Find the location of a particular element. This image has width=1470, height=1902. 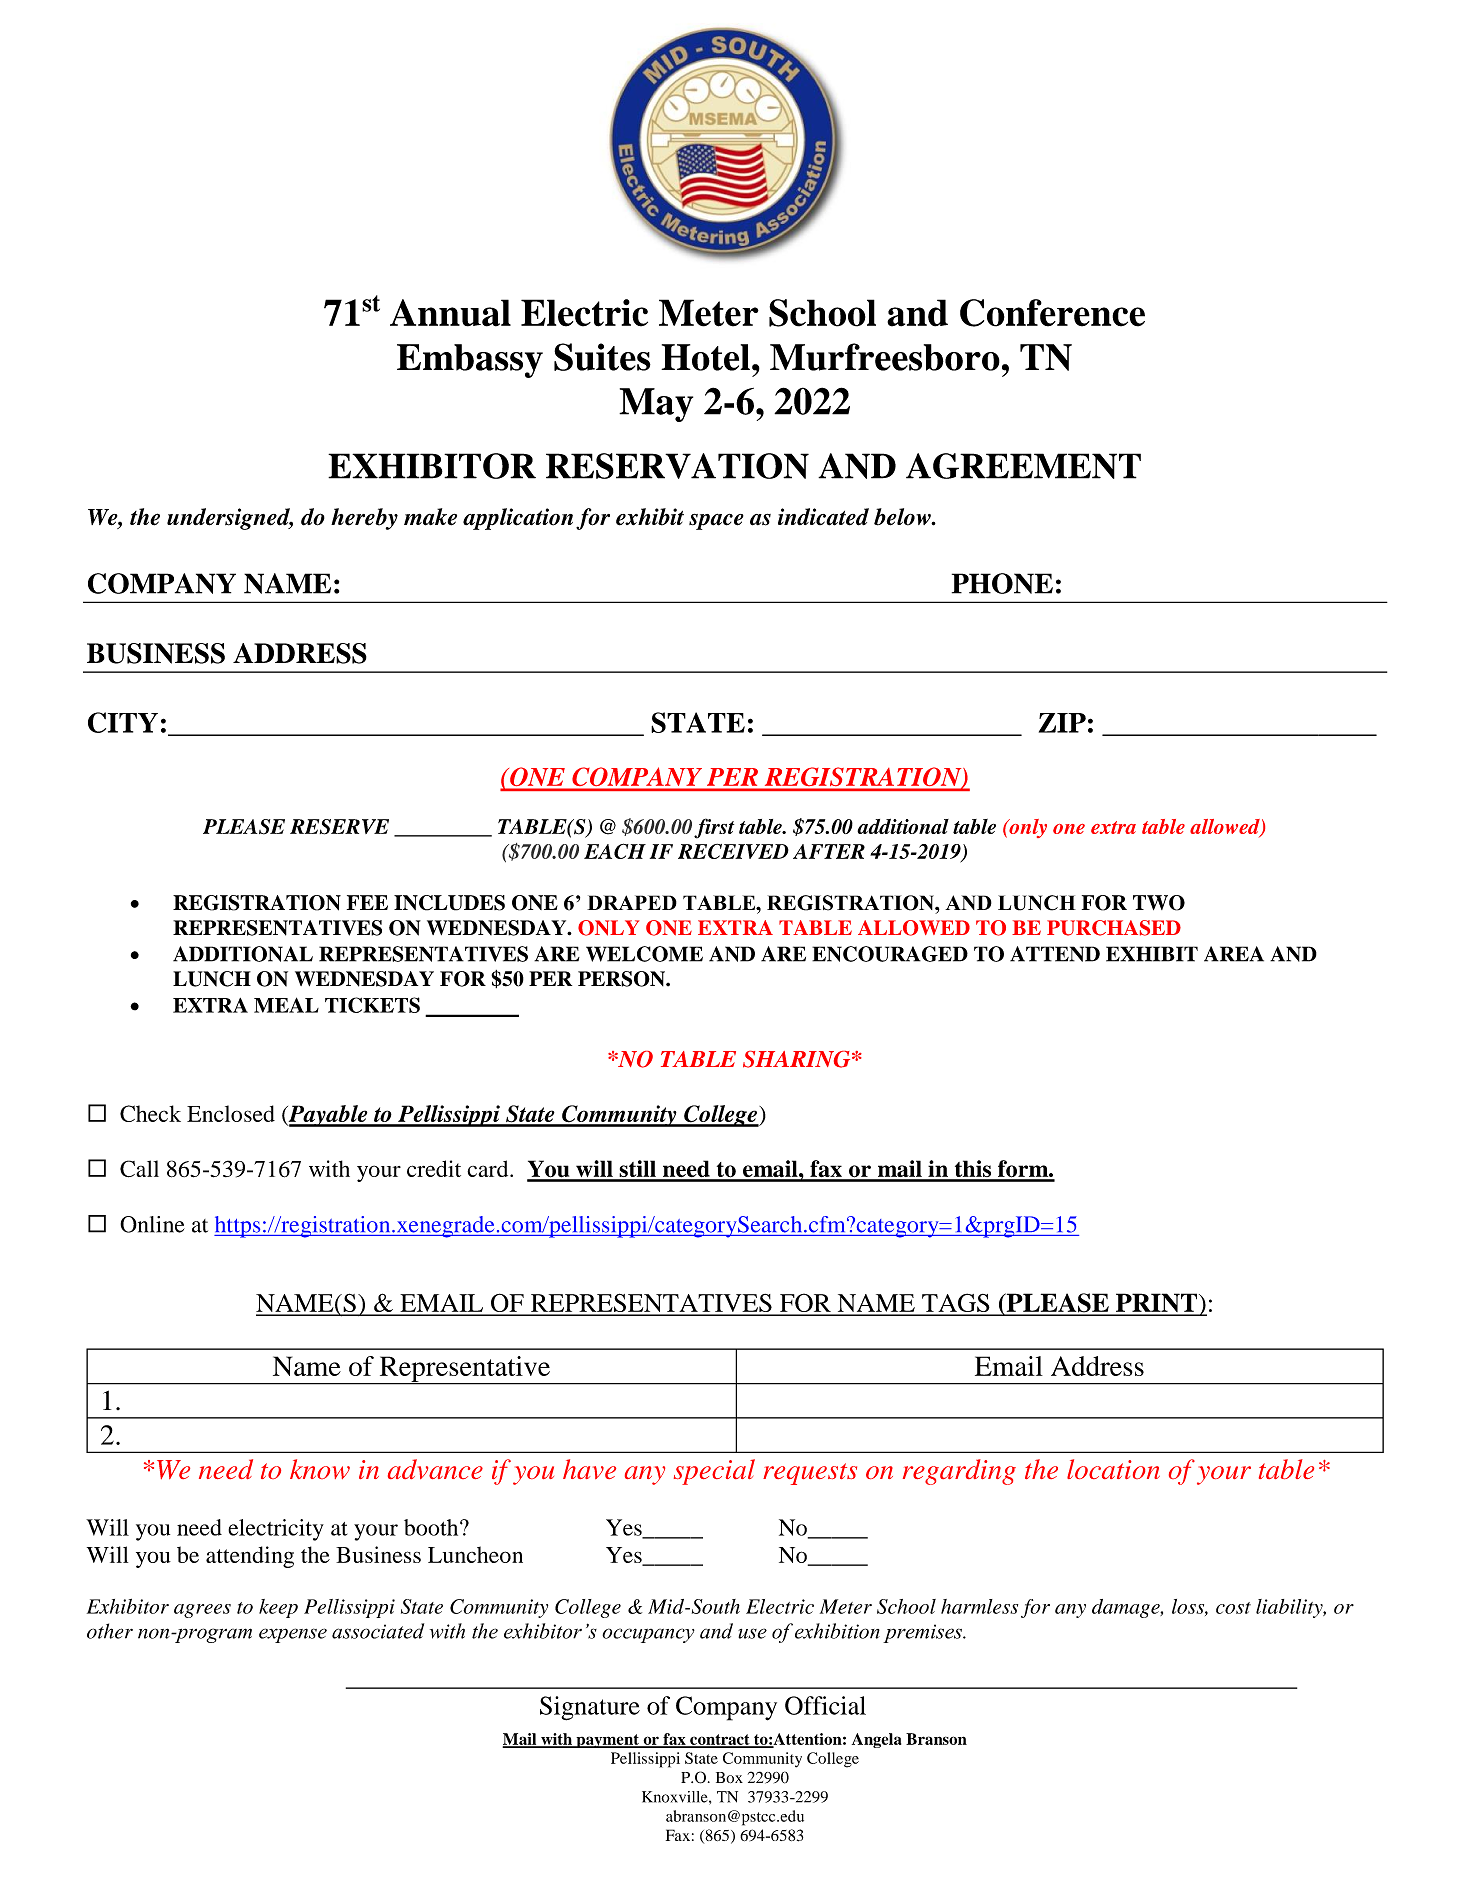

PRINT is located at coordinates (1157, 1304).
